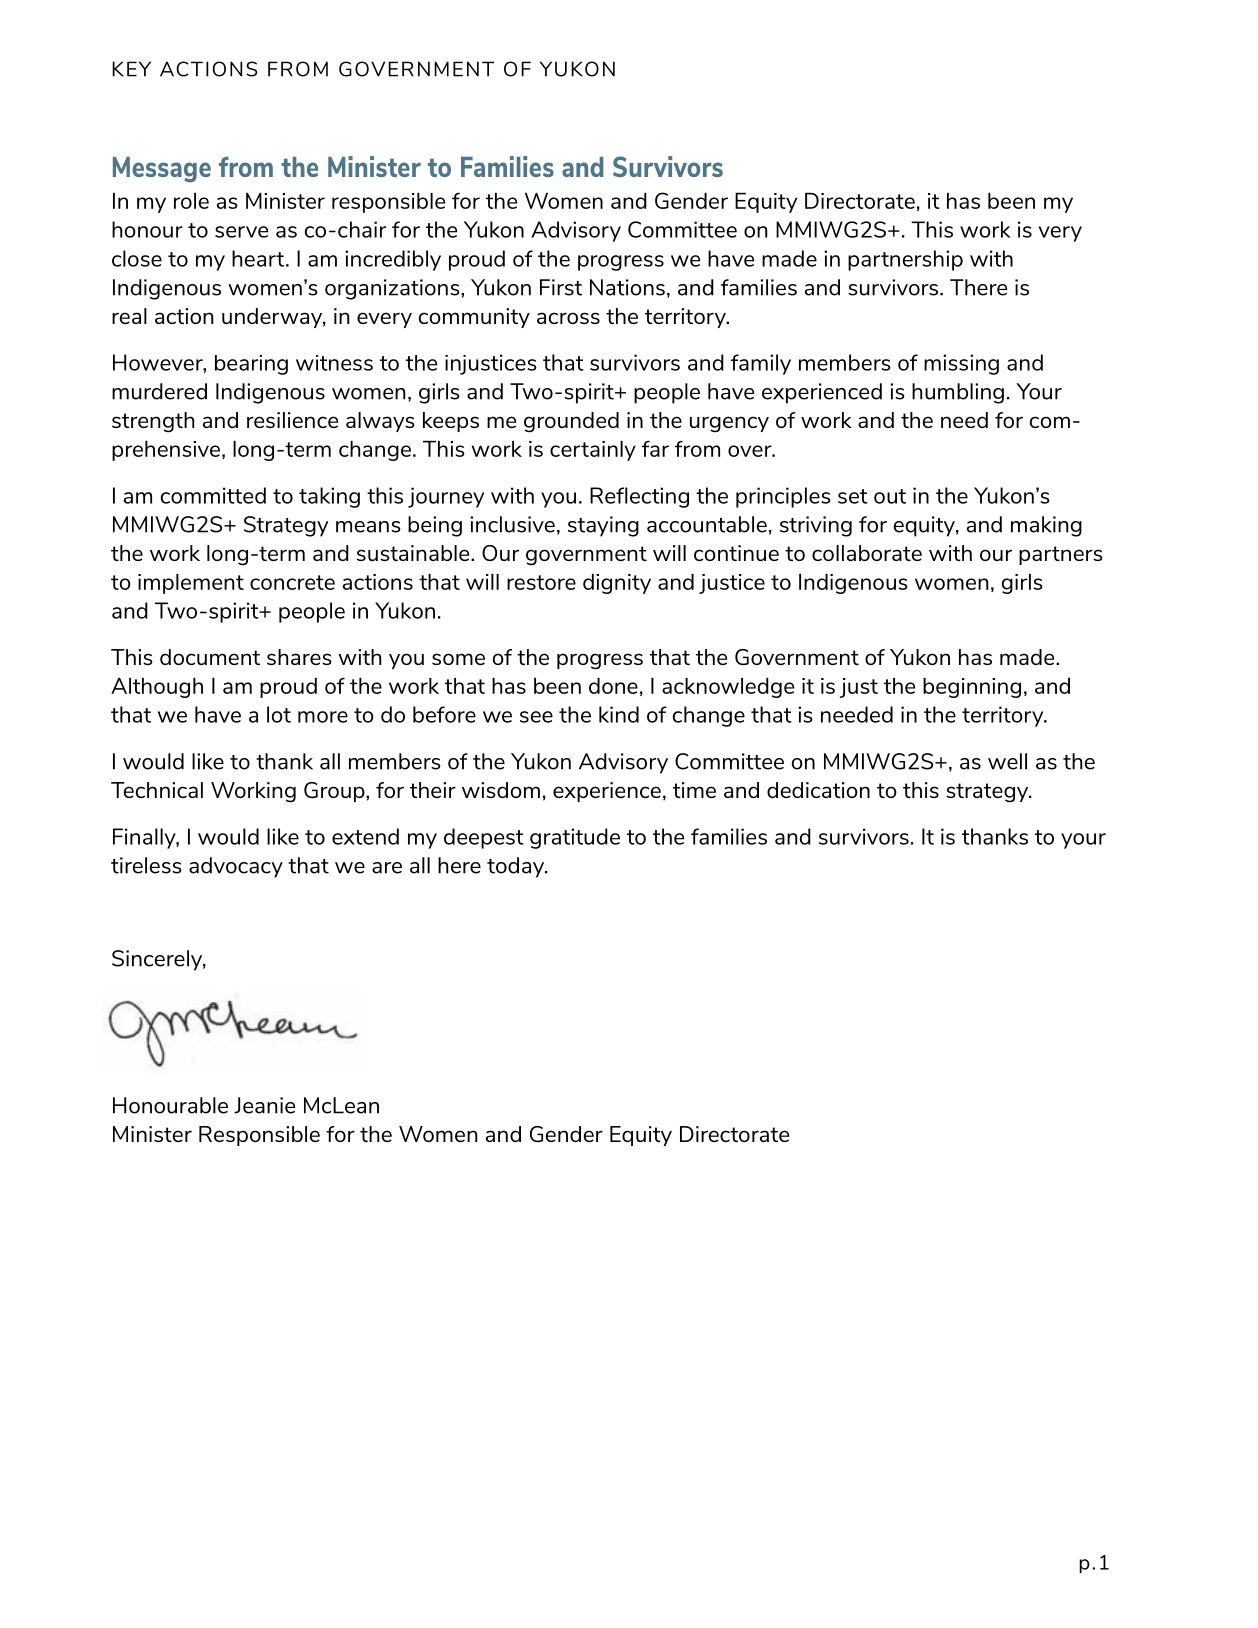  What do you see at coordinates (890, 496) in the document?
I see `out` at bounding box center [890, 496].
